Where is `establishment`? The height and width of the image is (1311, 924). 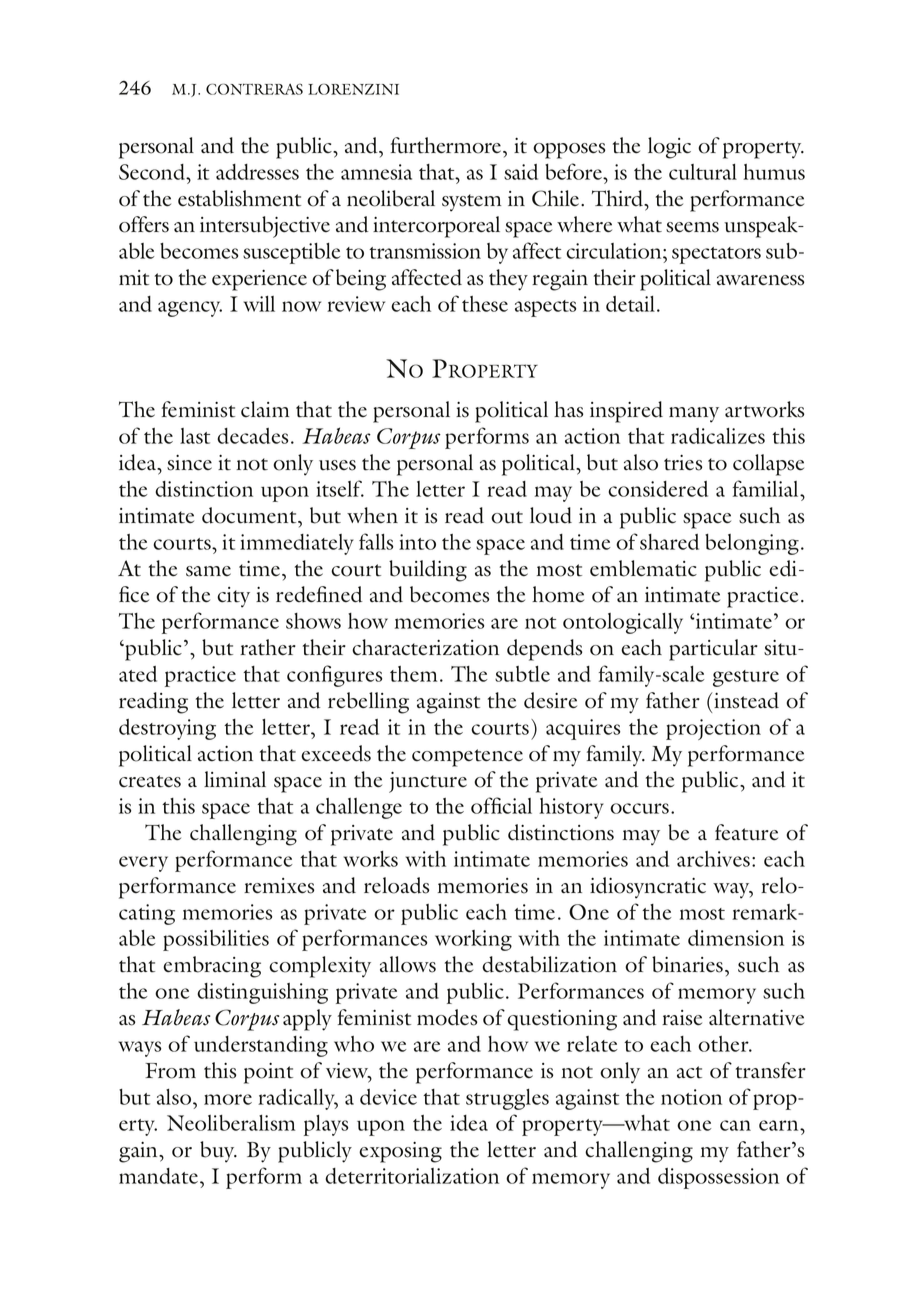
establishment is located at coordinates (239, 198).
